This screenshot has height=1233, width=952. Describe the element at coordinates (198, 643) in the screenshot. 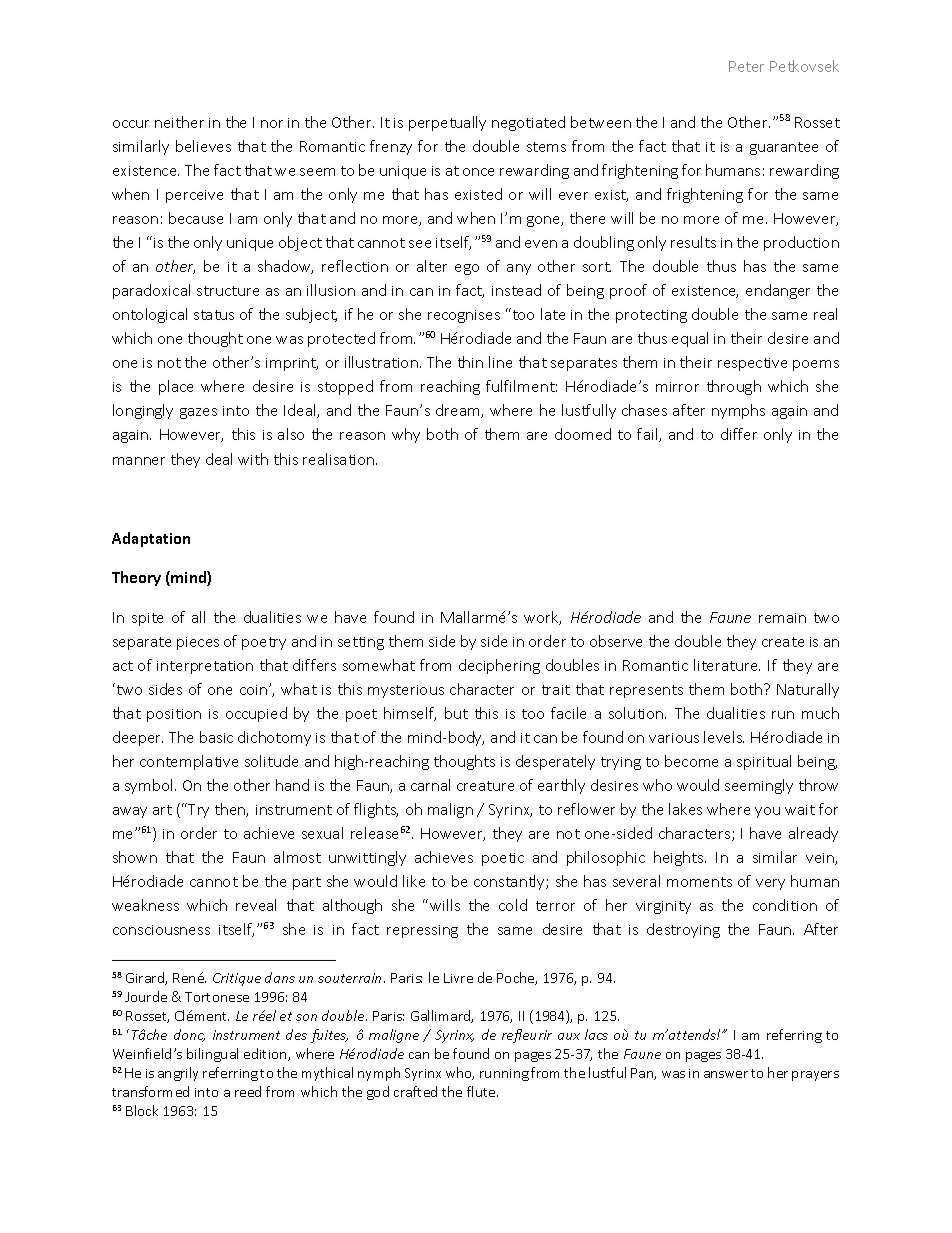

I see `pieces` at that location.
